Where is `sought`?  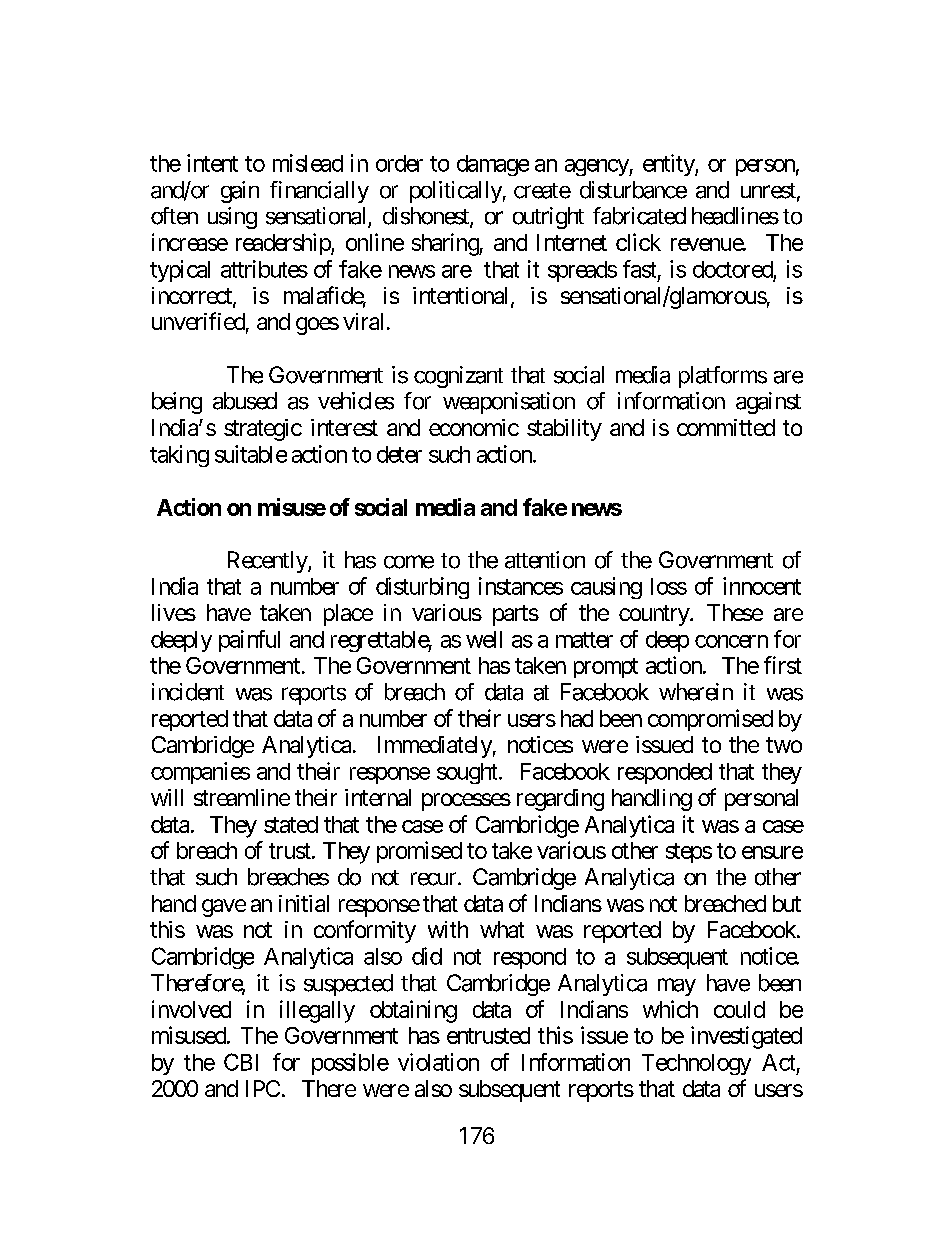 sought is located at coordinates (467, 773).
